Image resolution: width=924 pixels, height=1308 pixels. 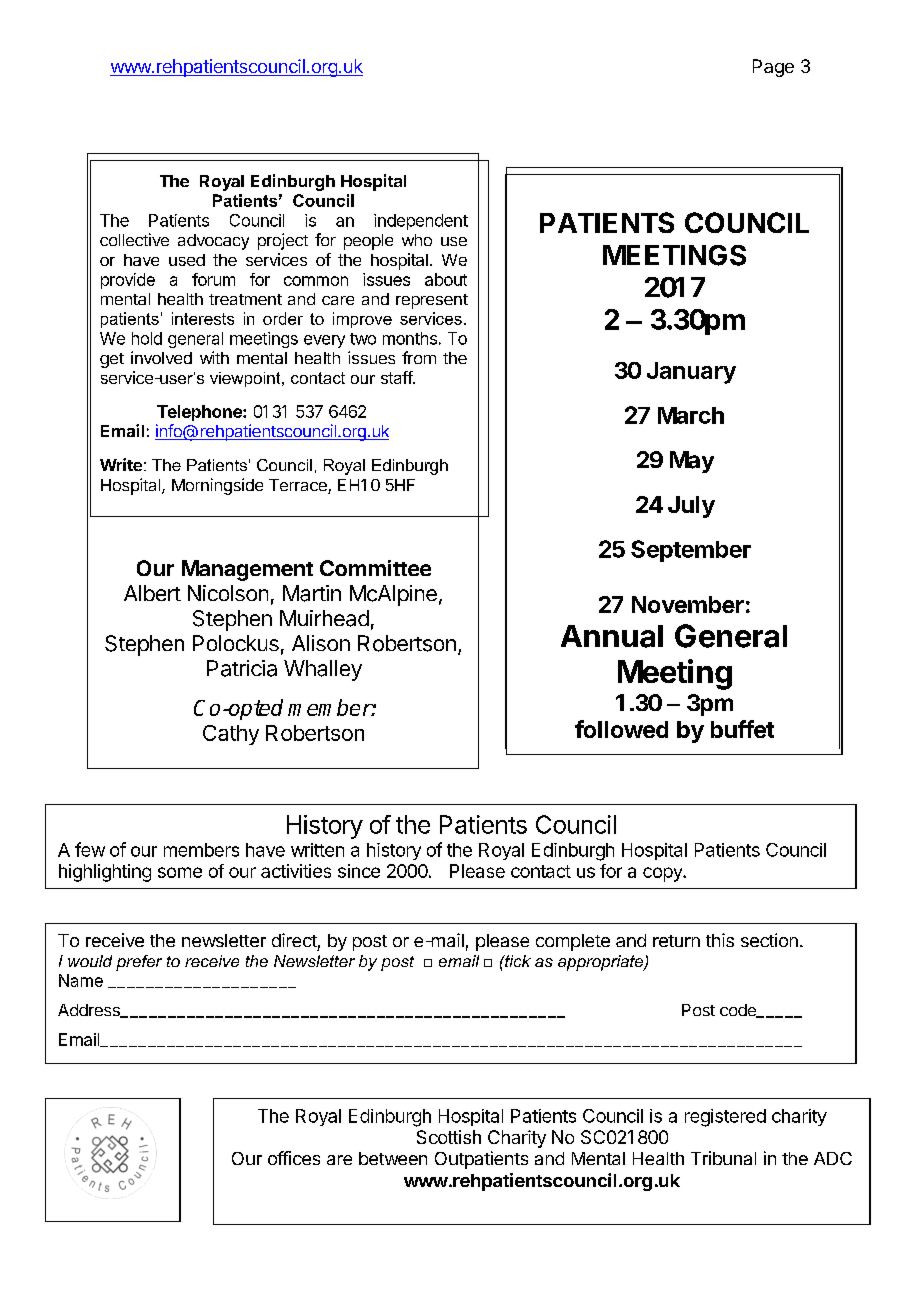 What do you see at coordinates (397, 377) in the document?
I see `staff` at bounding box center [397, 377].
